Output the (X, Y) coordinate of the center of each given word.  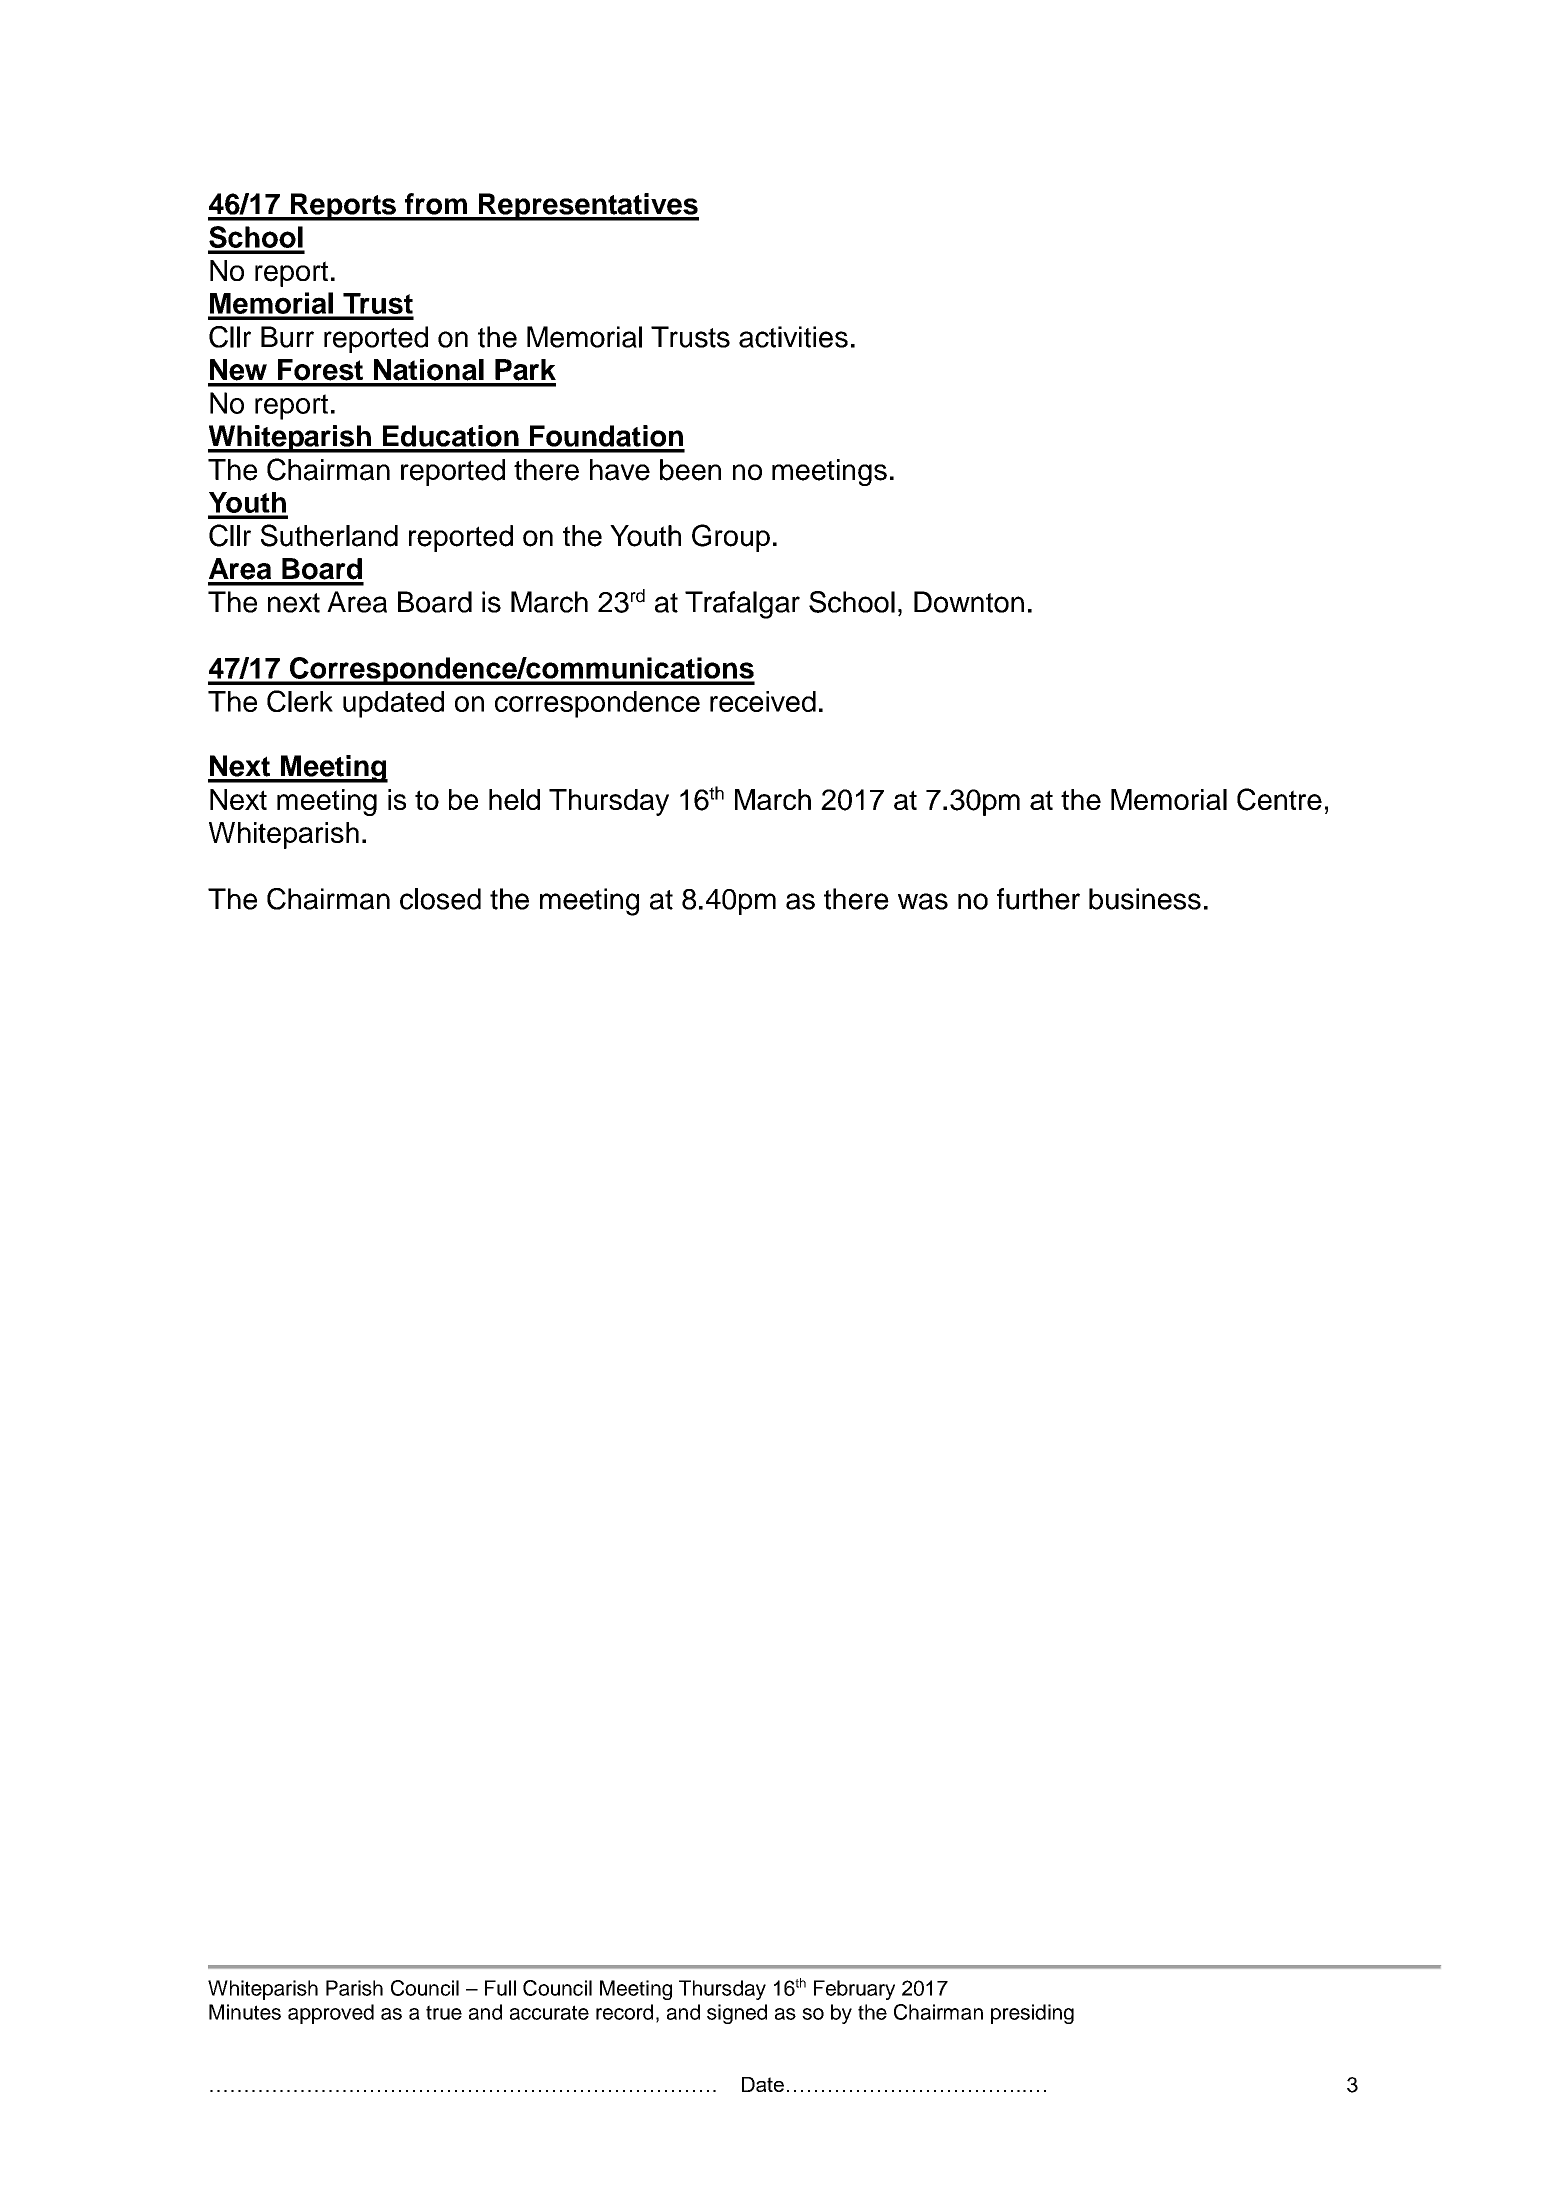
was (923, 901)
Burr (287, 337)
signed (737, 2014)
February (854, 1990)
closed (440, 899)
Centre (1279, 799)
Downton (969, 602)
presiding (1032, 2014)
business (1145, 899)
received (763, 701)
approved (331, 2014)
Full (500, 1988)
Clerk (300, 701)
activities (793, 337)
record (624, 2012)
